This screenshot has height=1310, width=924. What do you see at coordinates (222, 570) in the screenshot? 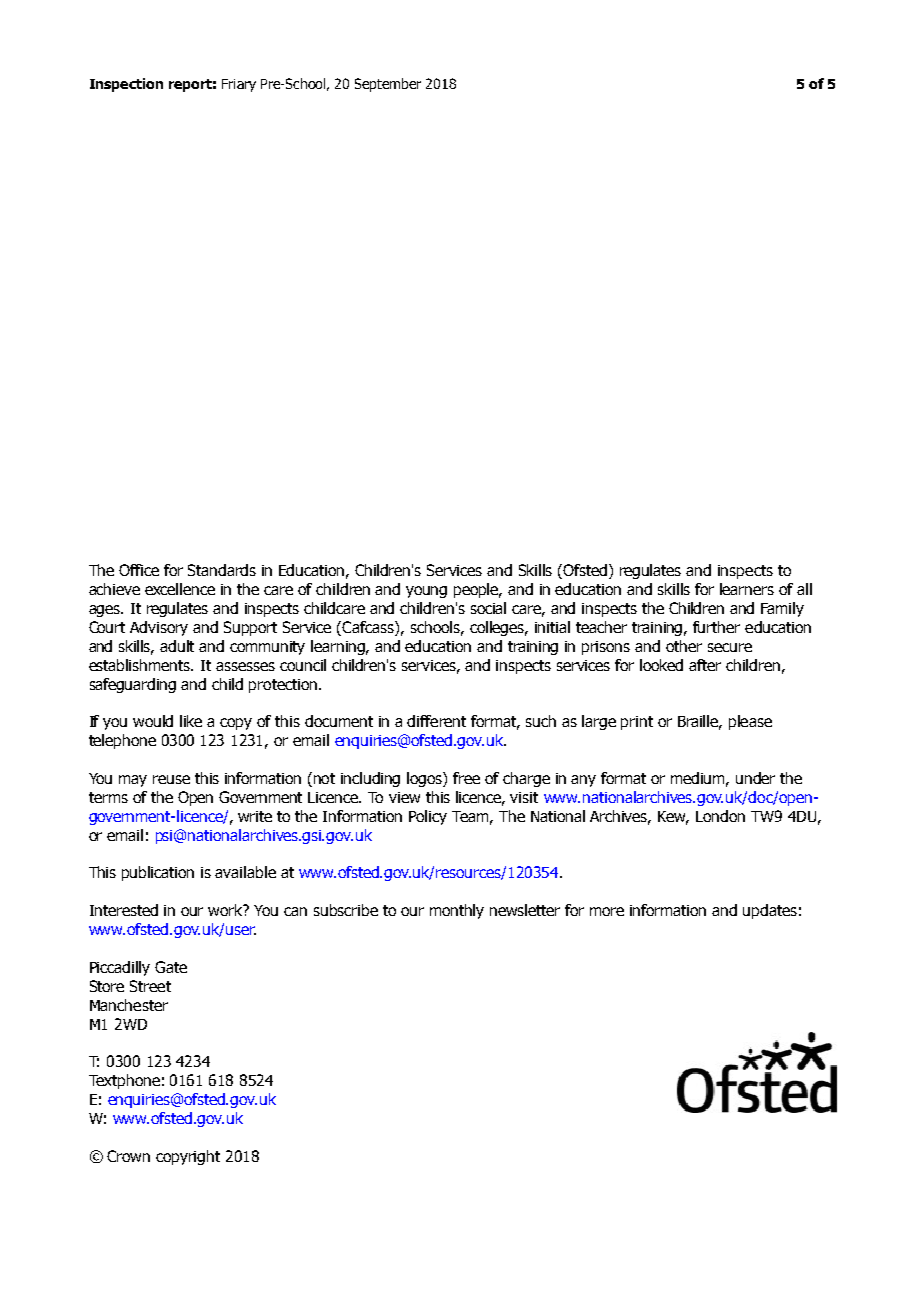
I see `Standards` at bounding box center [222, 570].
